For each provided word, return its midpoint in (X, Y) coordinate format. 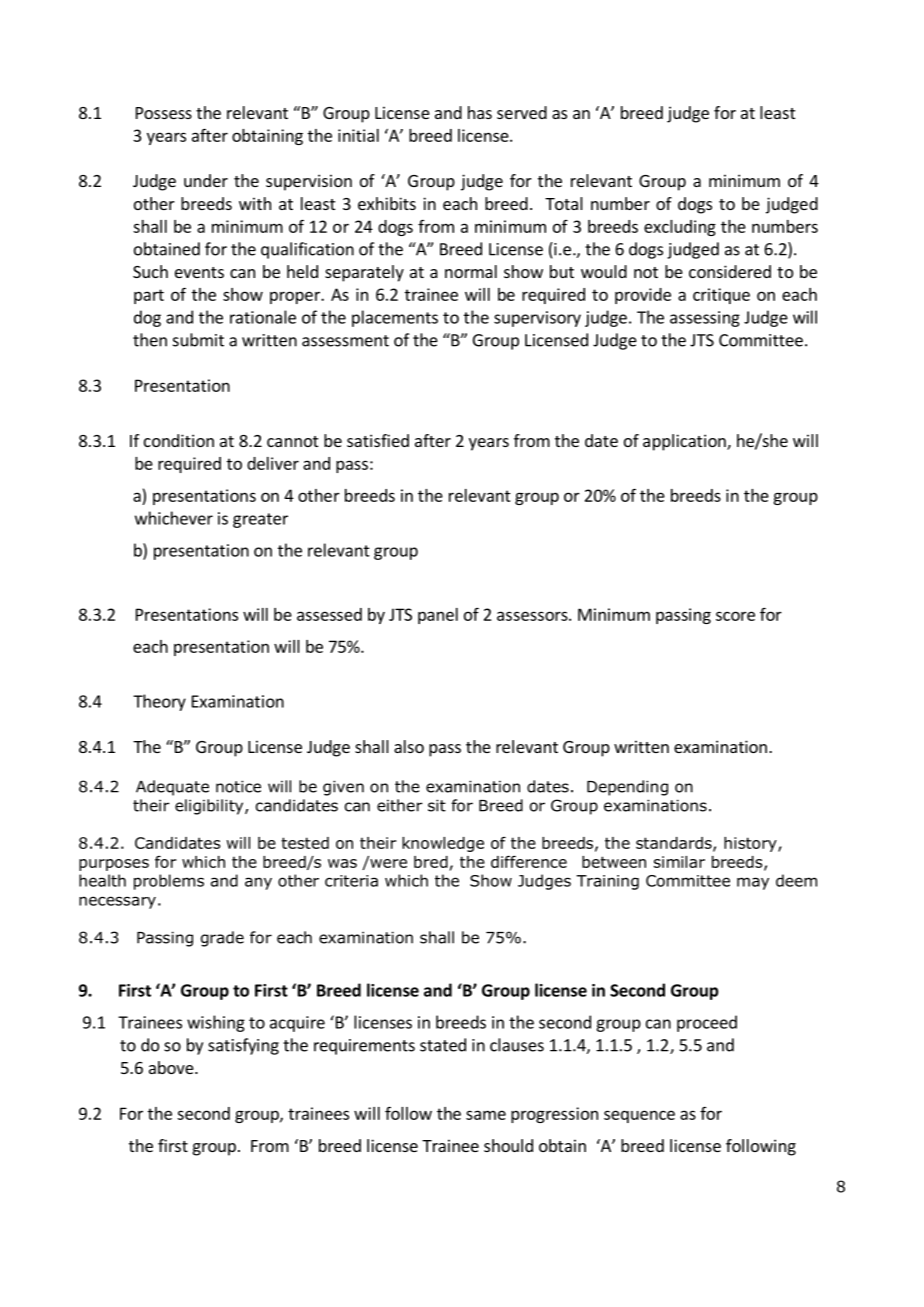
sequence (639, 1116)
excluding (680, 228)
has (480, 112)
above (172, 1067)
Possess (164, 113)
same (486, 1115)
